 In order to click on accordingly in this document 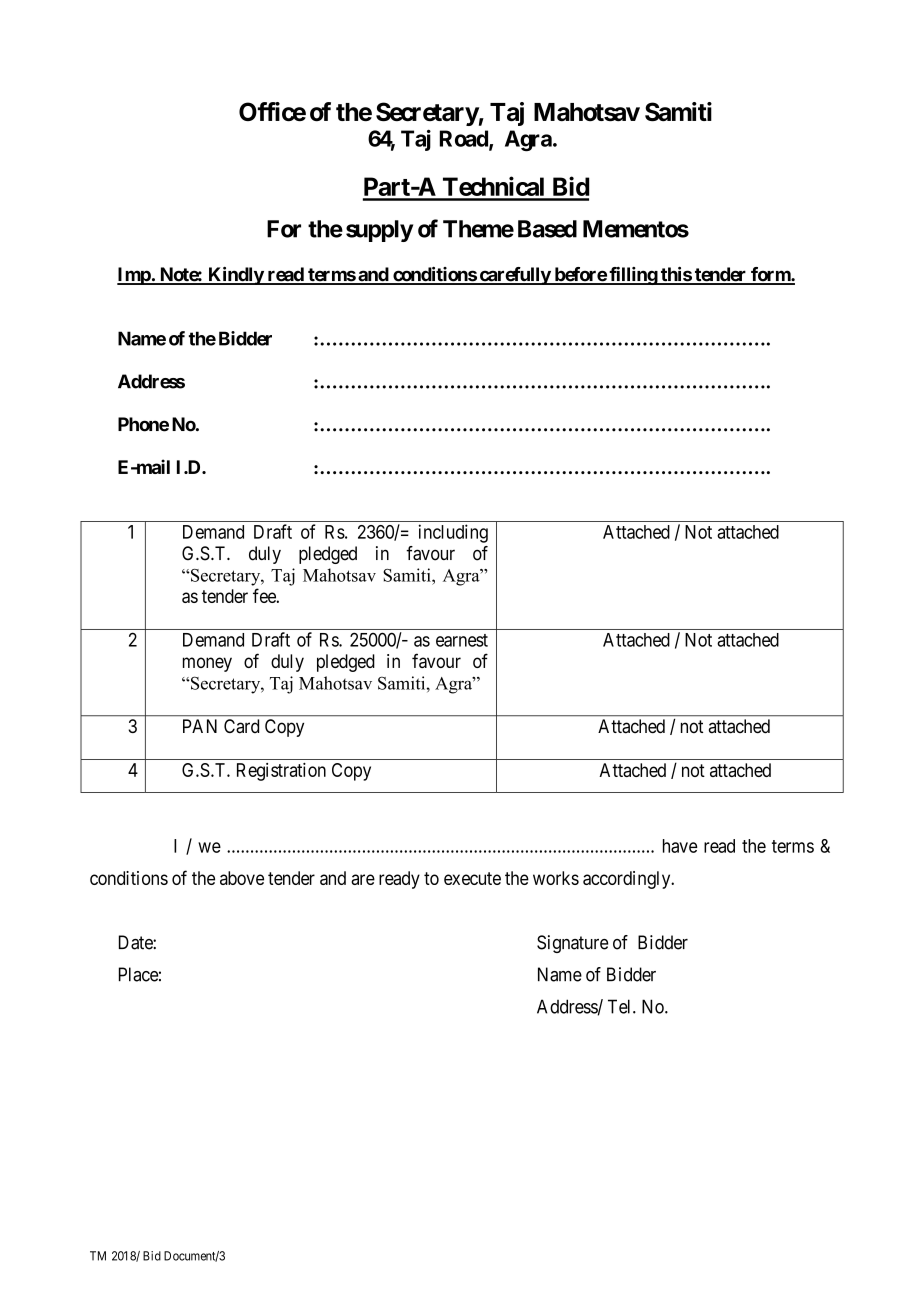, I will do `click(628, 880)`.
